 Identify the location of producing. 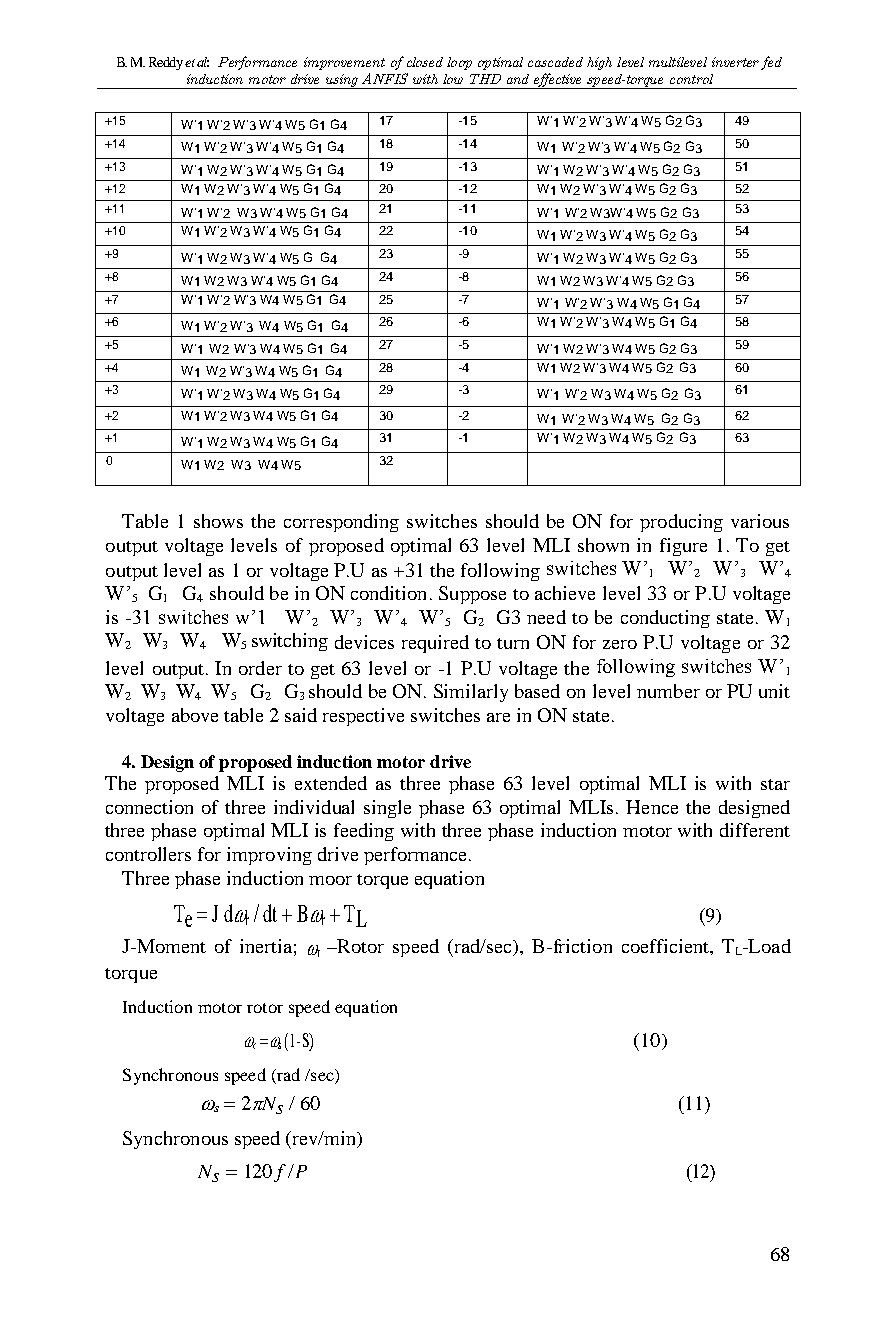
(681, 523).
